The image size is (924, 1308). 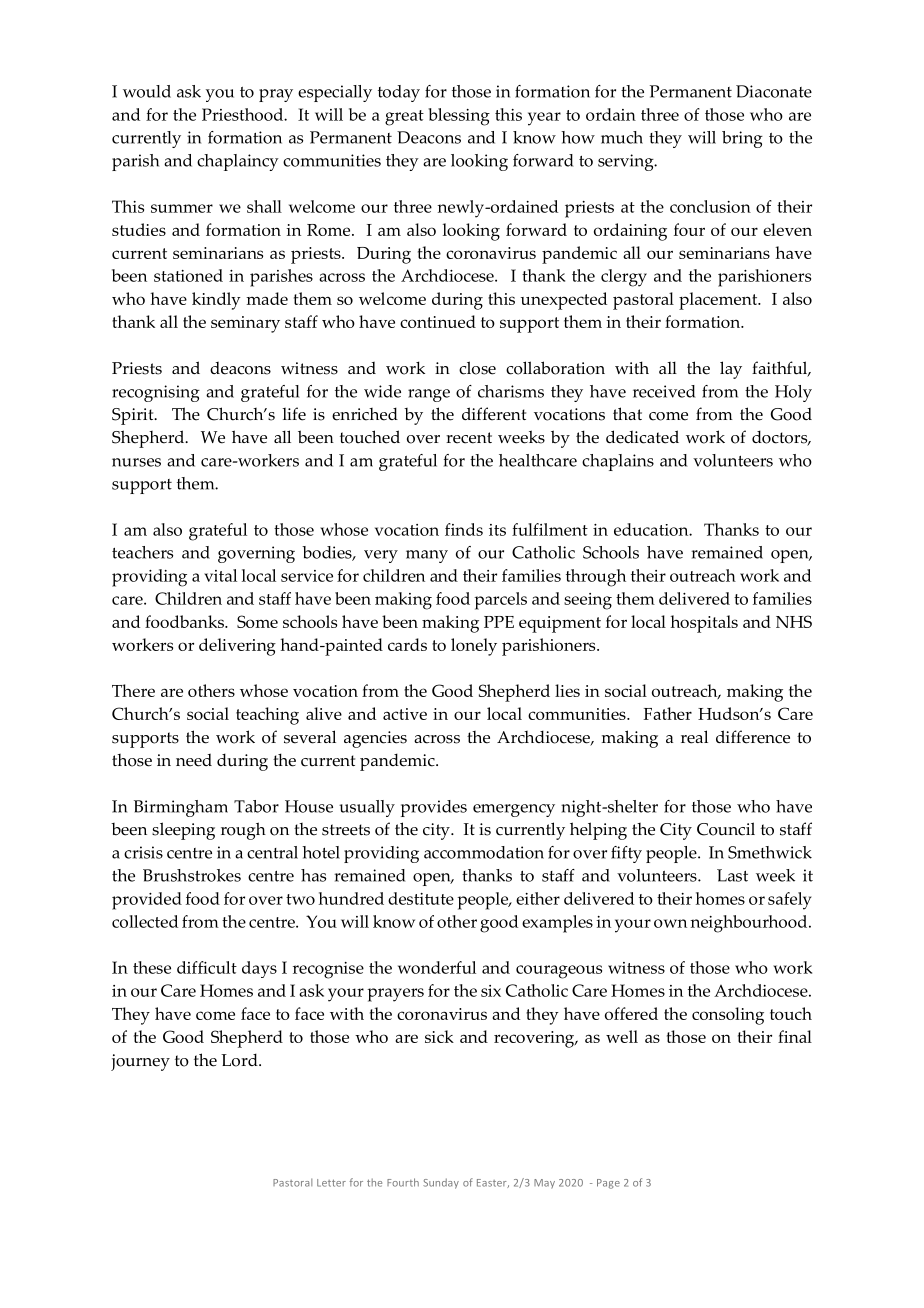 What do you see at coordinates (237, 647) in the screenshot?
I see `delivering` at bounding box center [237, 647].
